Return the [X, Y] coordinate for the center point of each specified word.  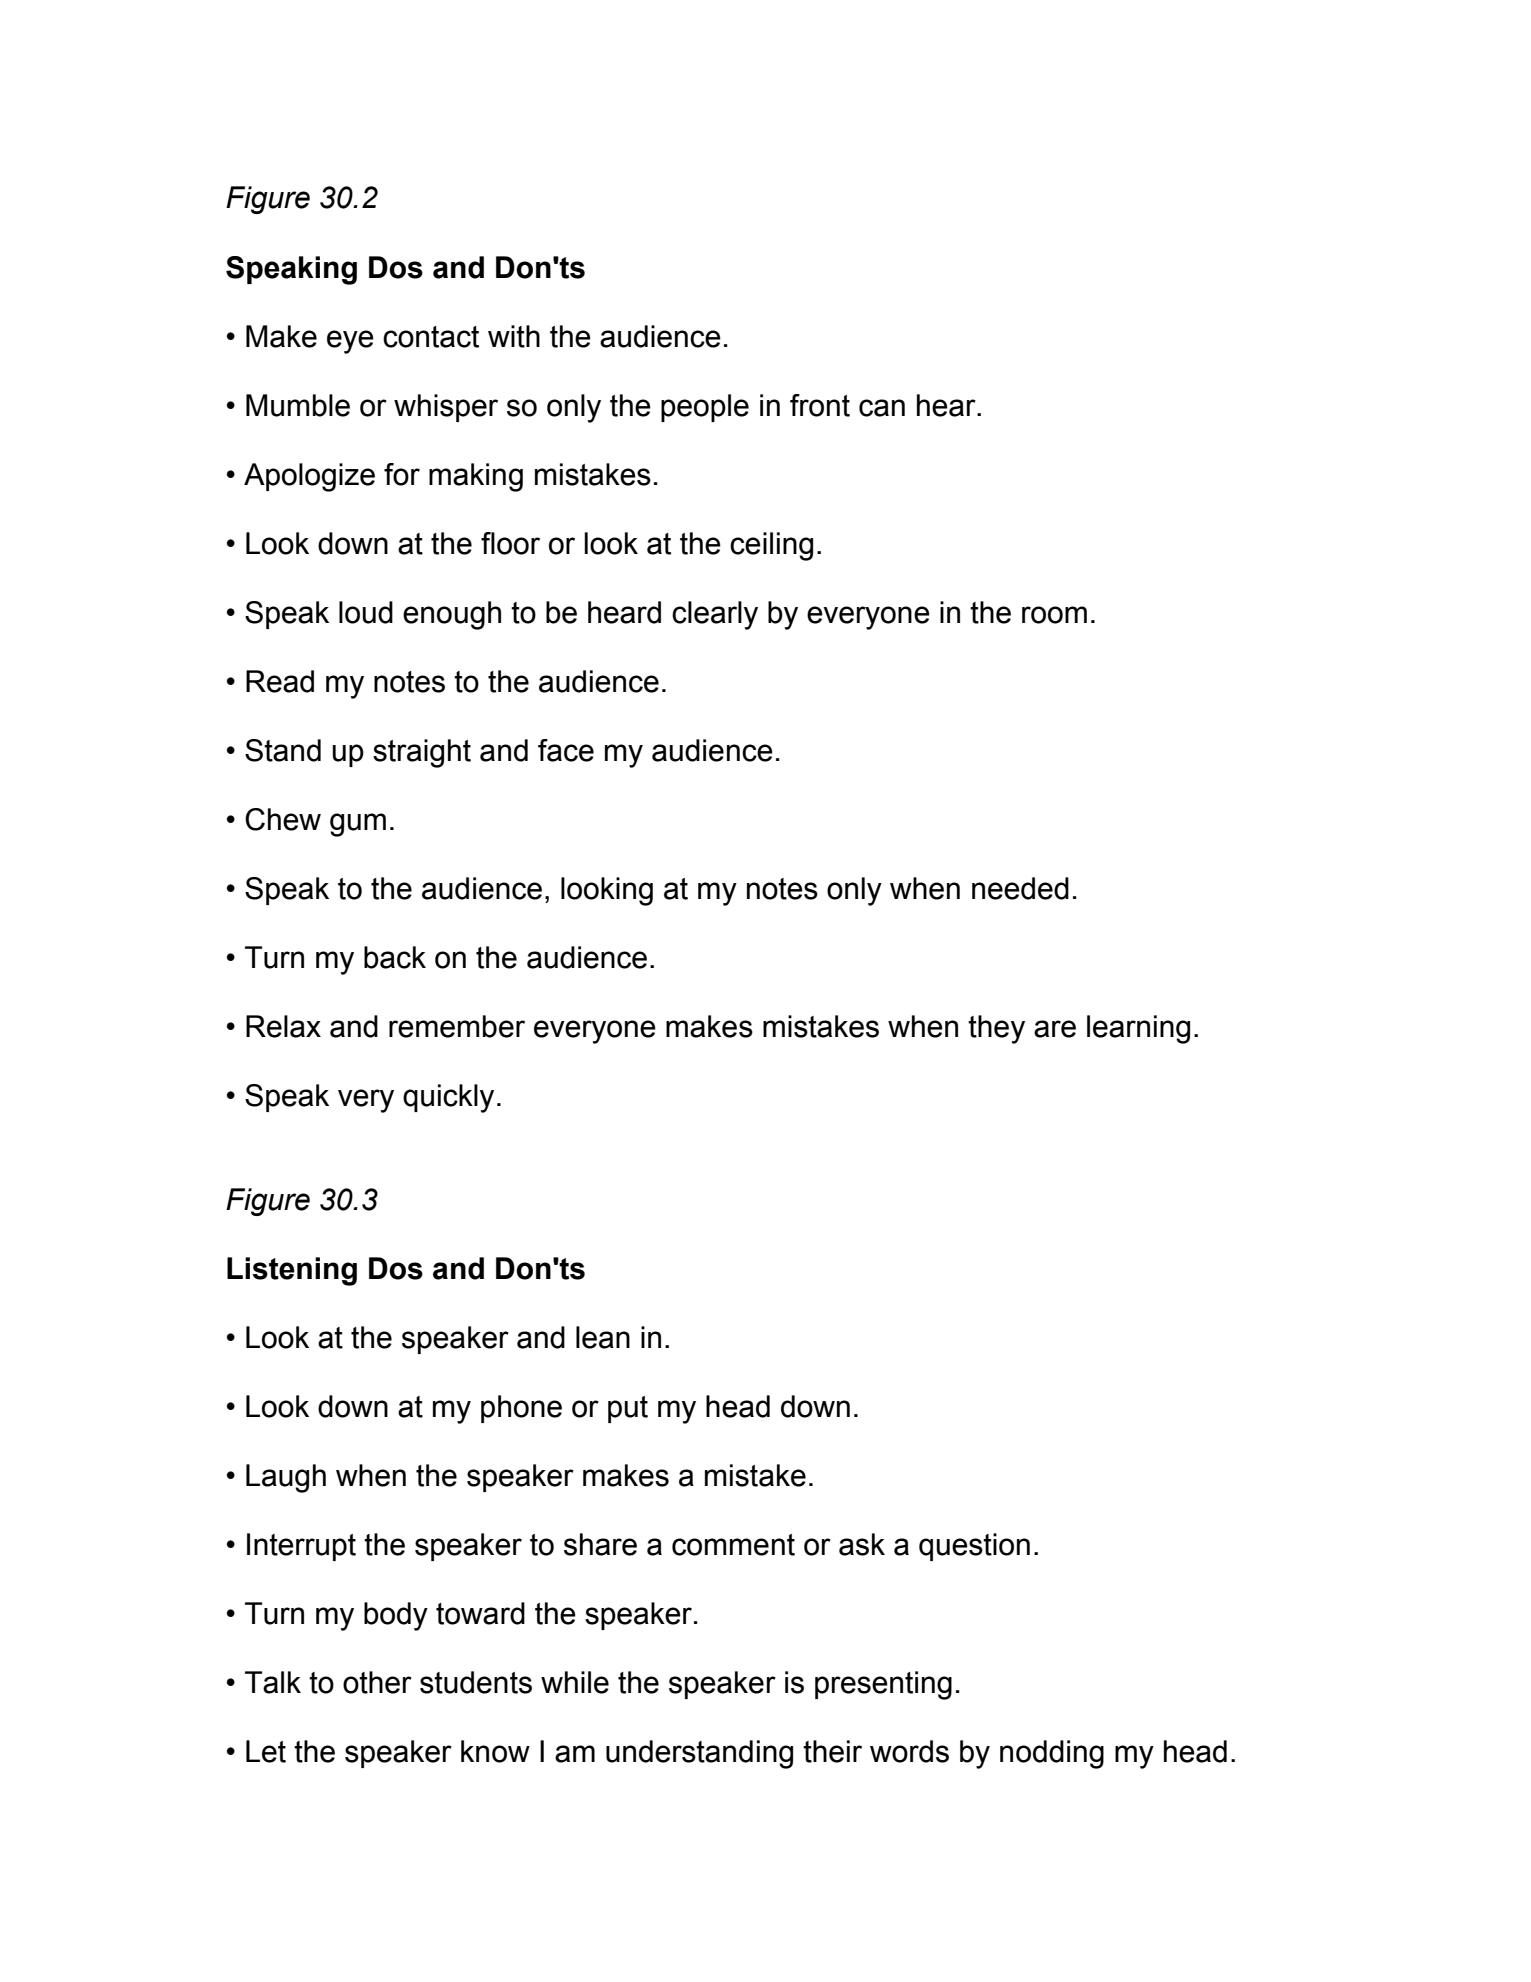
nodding [1052, 1754]
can [882, 408]
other [377, 1682]
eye [350, 342]
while [575, 1682]
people [705, 408]
